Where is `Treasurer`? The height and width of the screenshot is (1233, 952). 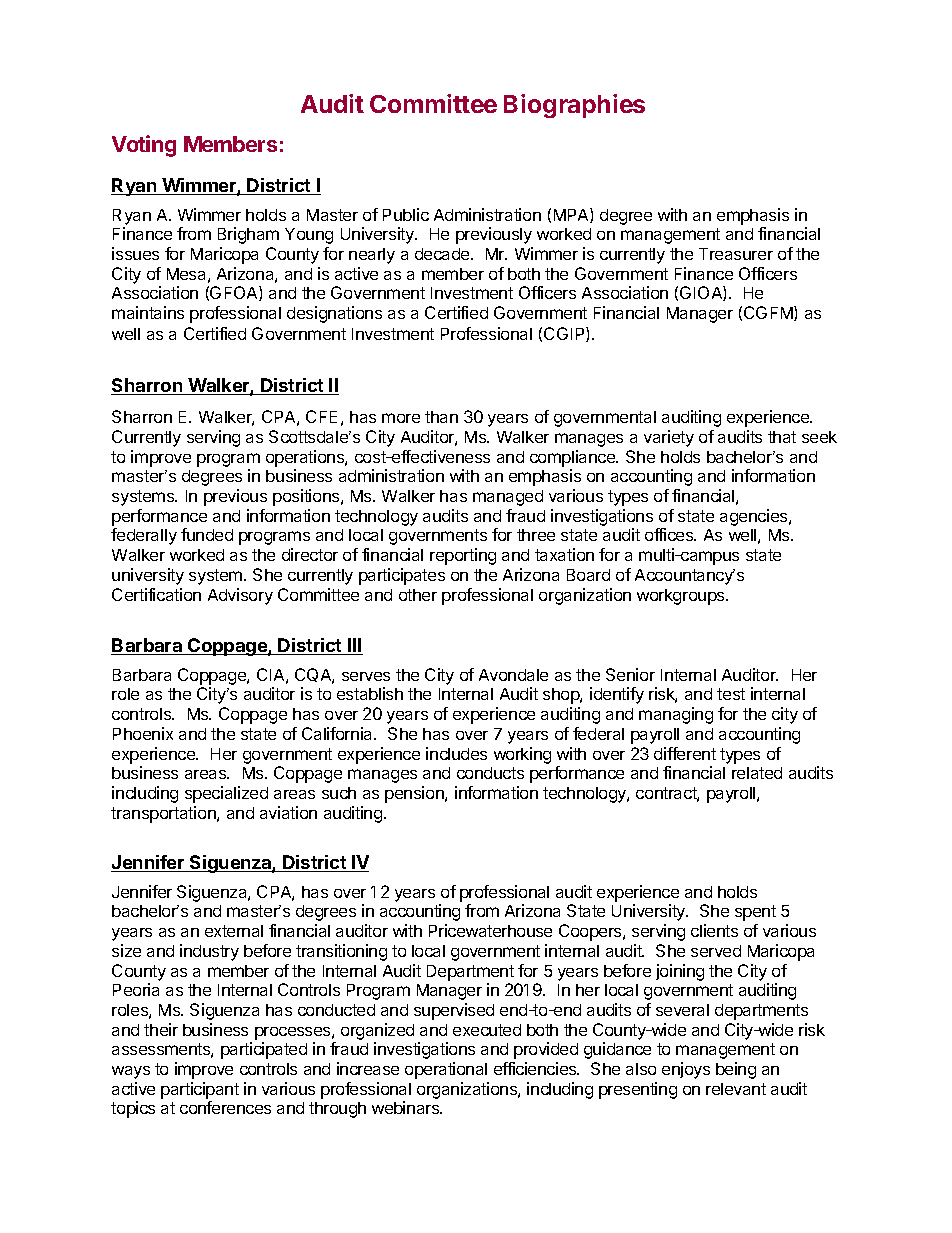
Treasurer is located at coordinates (736, 254).
